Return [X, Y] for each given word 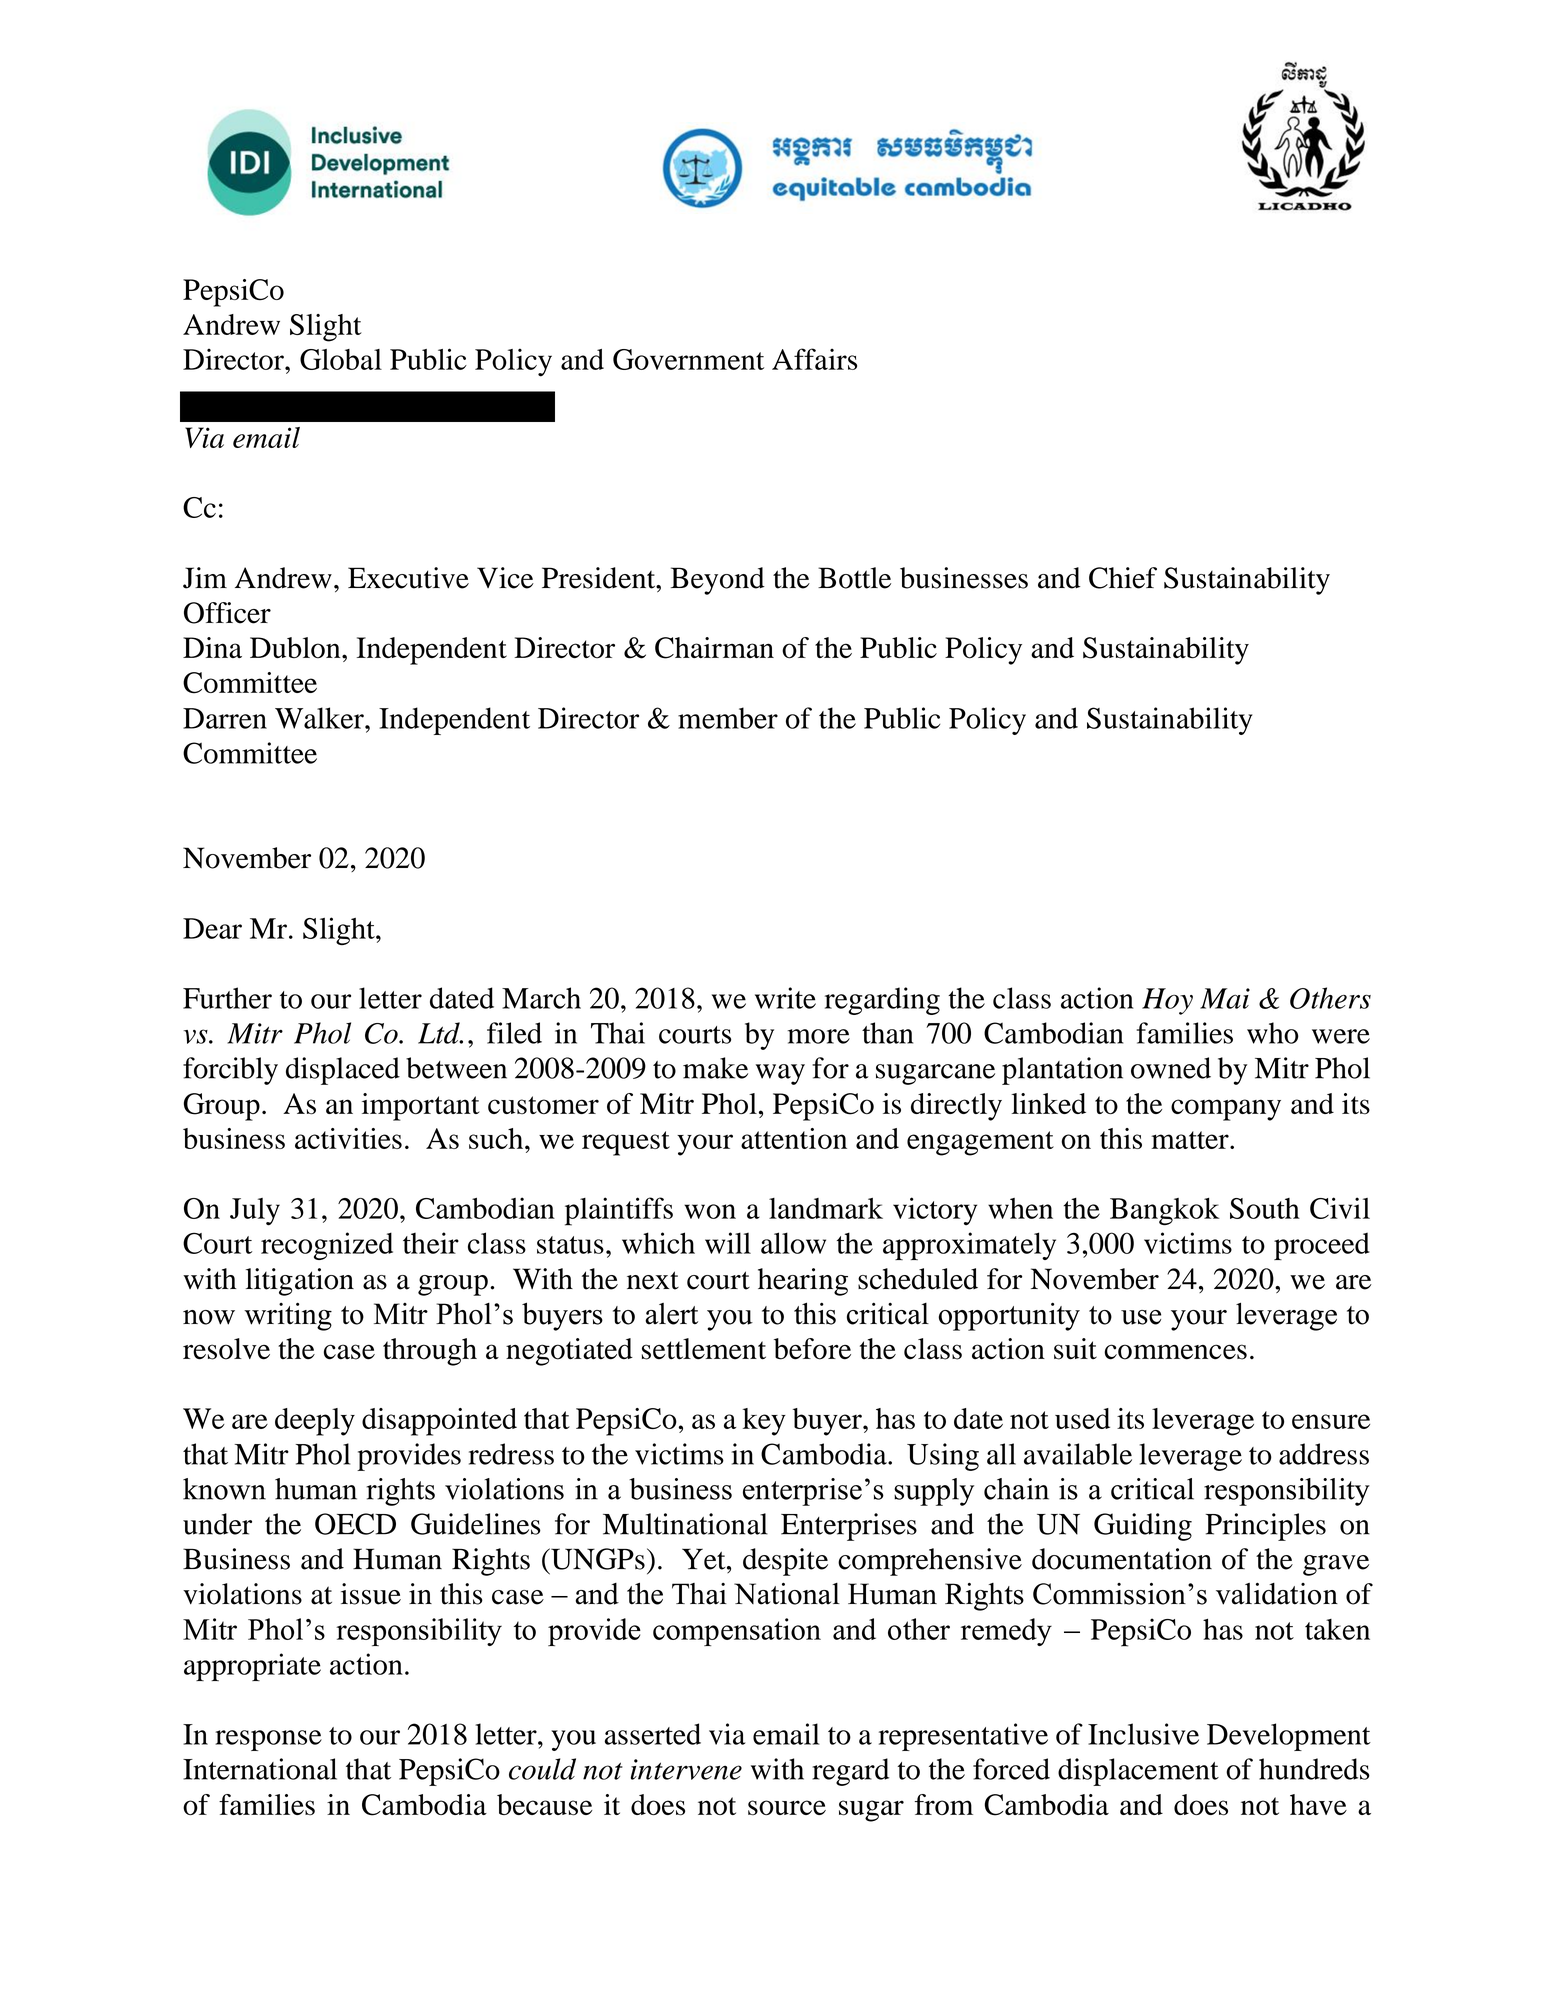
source [787, 1807]
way [780, 1074]
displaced [343, 1071]
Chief [1123, 578]
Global [341, 359]
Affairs [814, 359]
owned [1171, 1068]
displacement [1138, 1772]
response [268, 1740]
